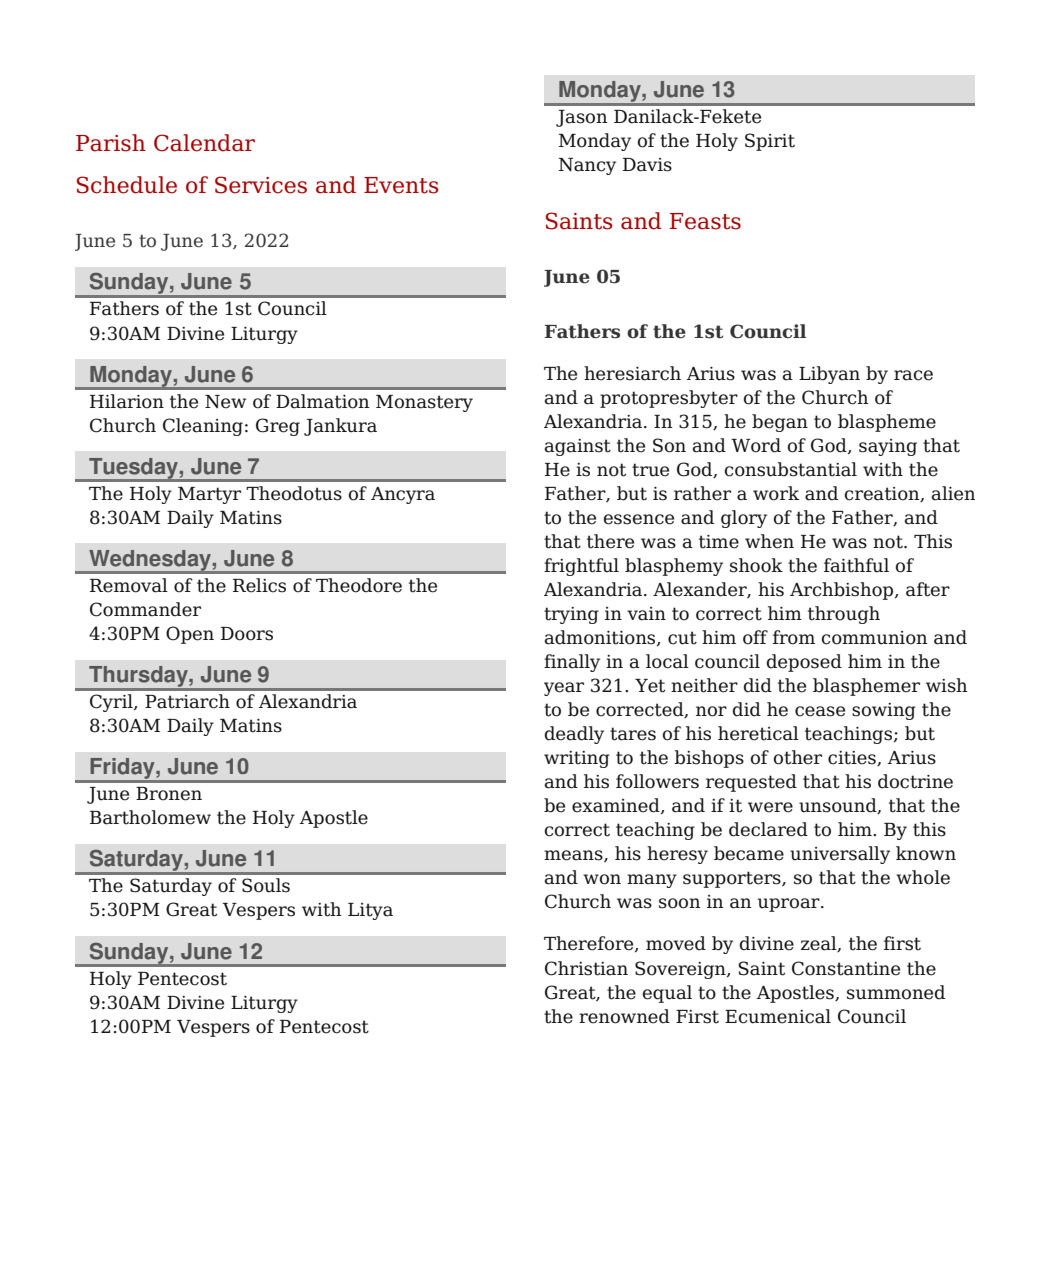 The image size is (1052, 1277). What do you see at coordinates (150, 817) in the screenshot?
I see `Bartholomew` at bounding box center [150, 817].
